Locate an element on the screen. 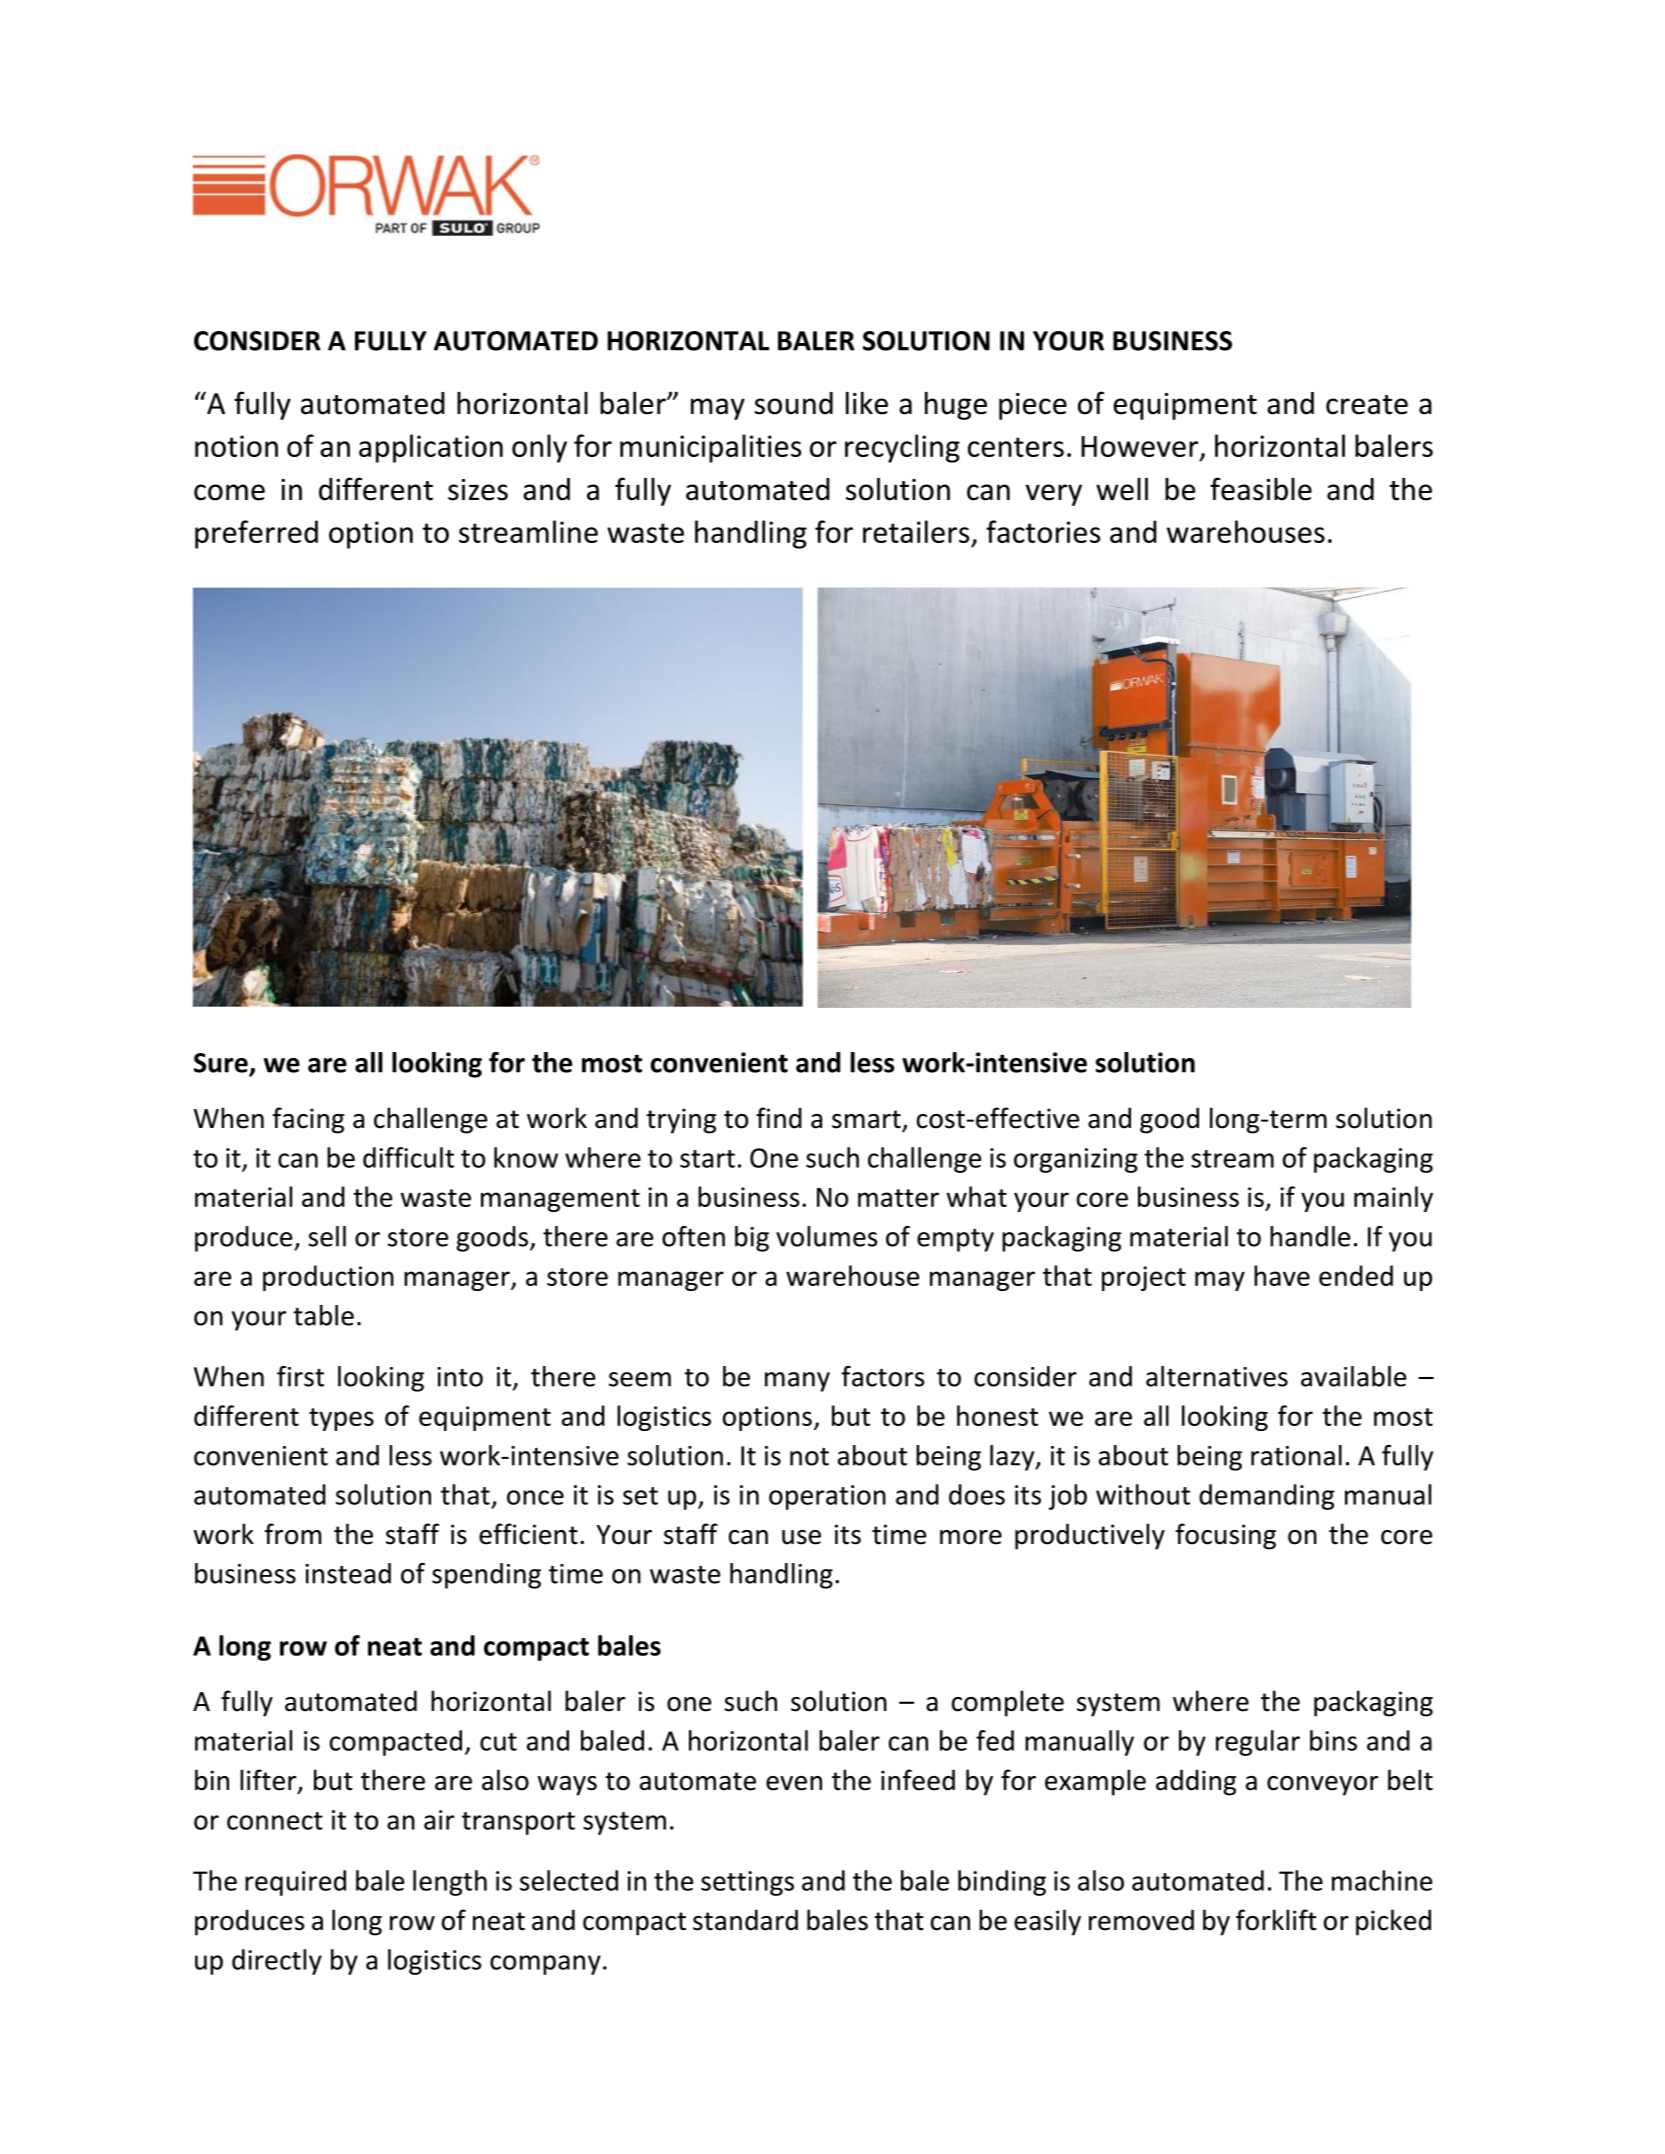  volumes is located at coordinates (826, 1236).
